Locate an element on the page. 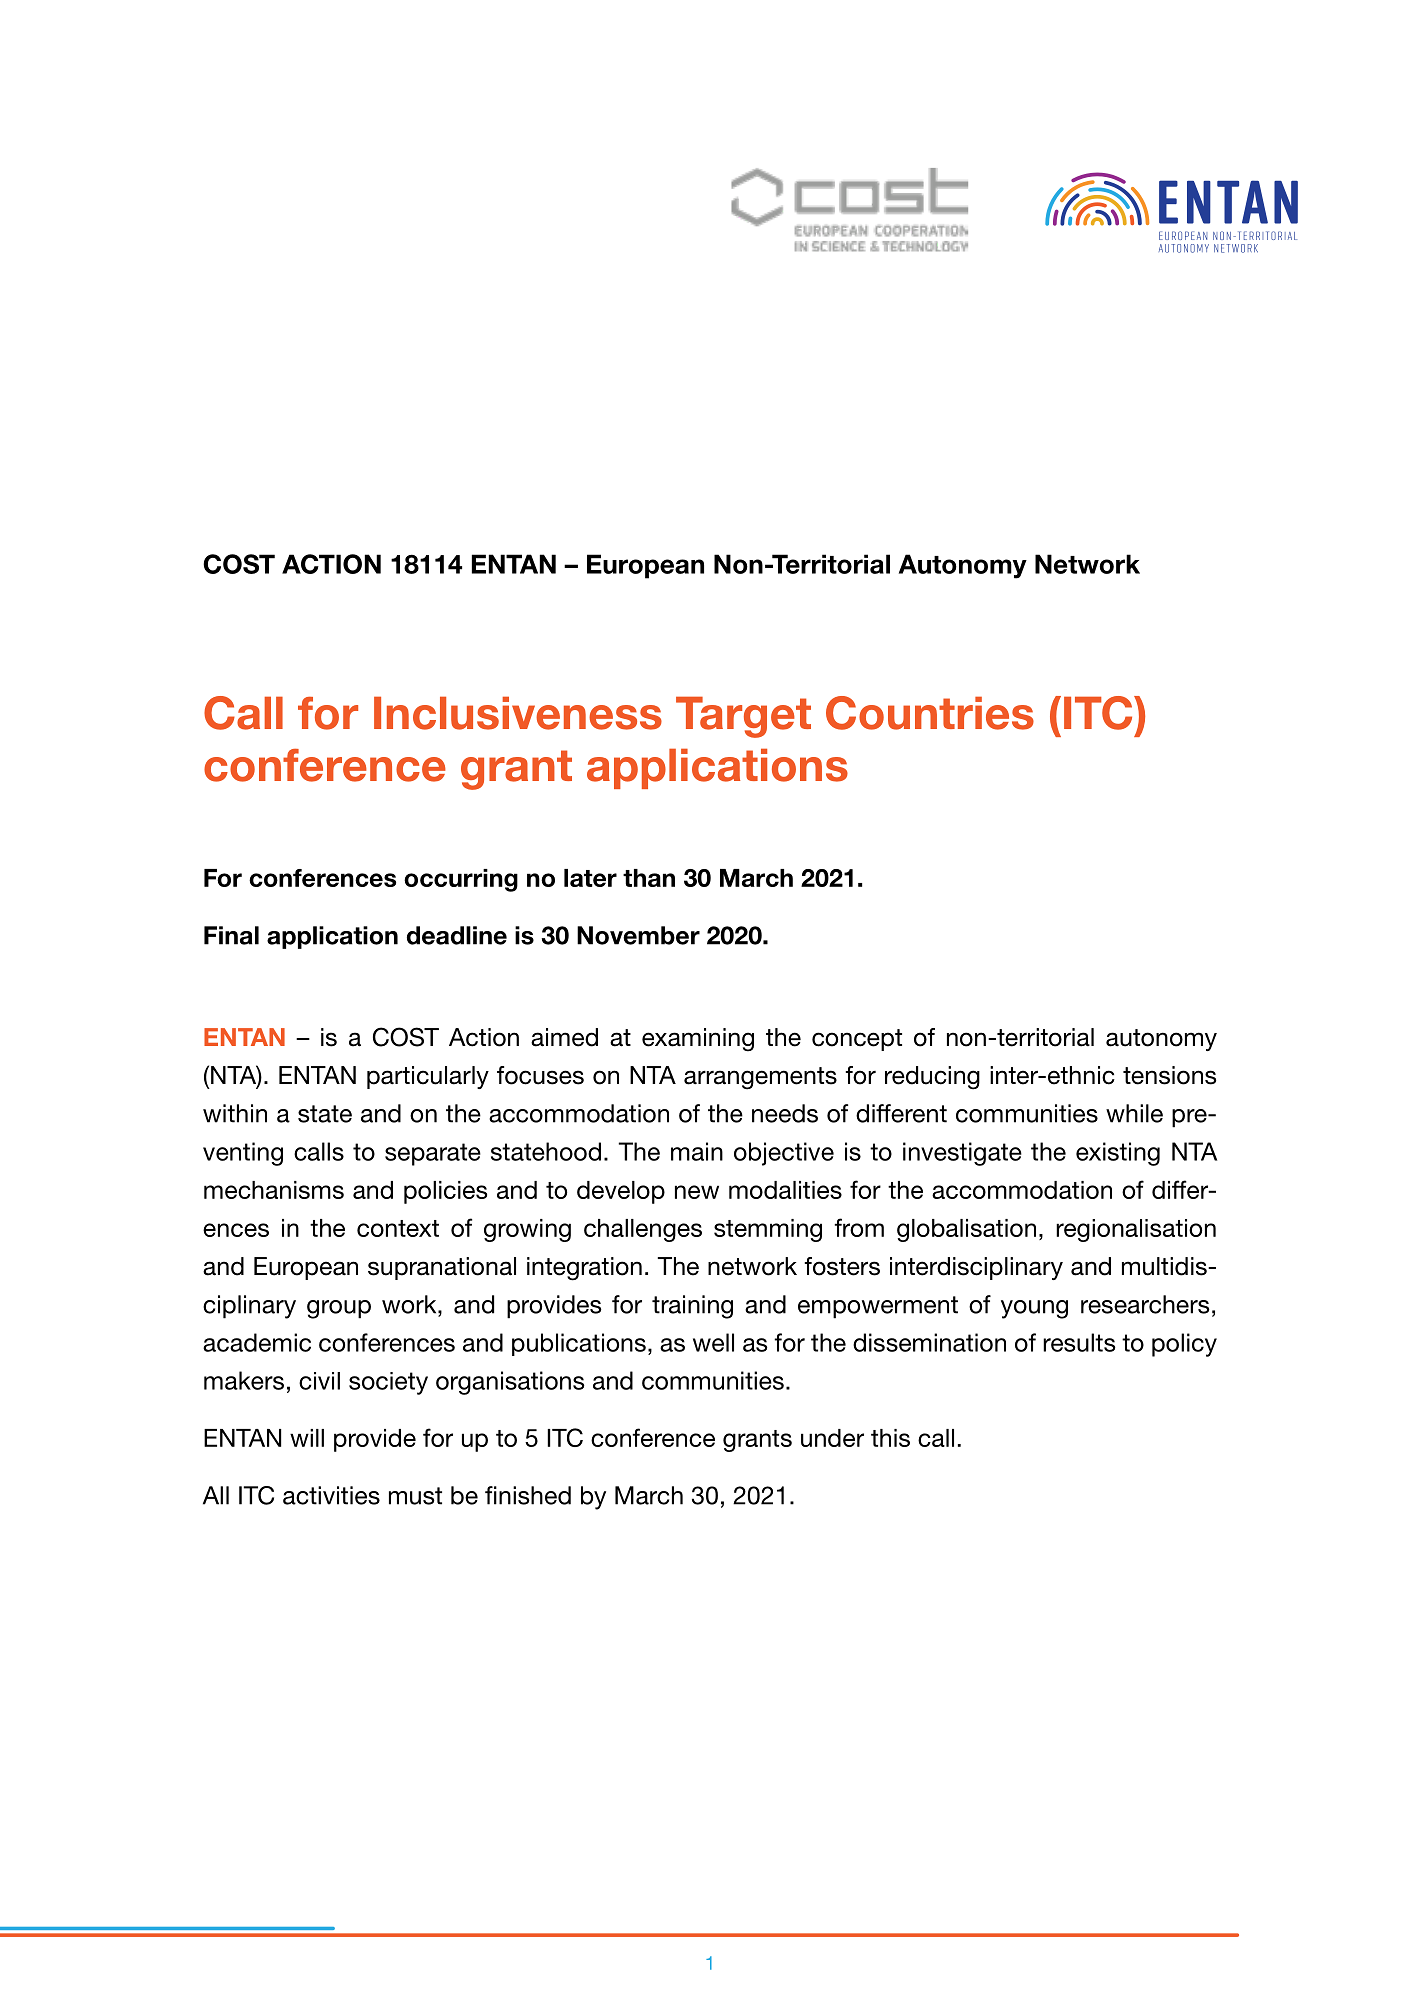  context is located at coordinates (398, 1228).
